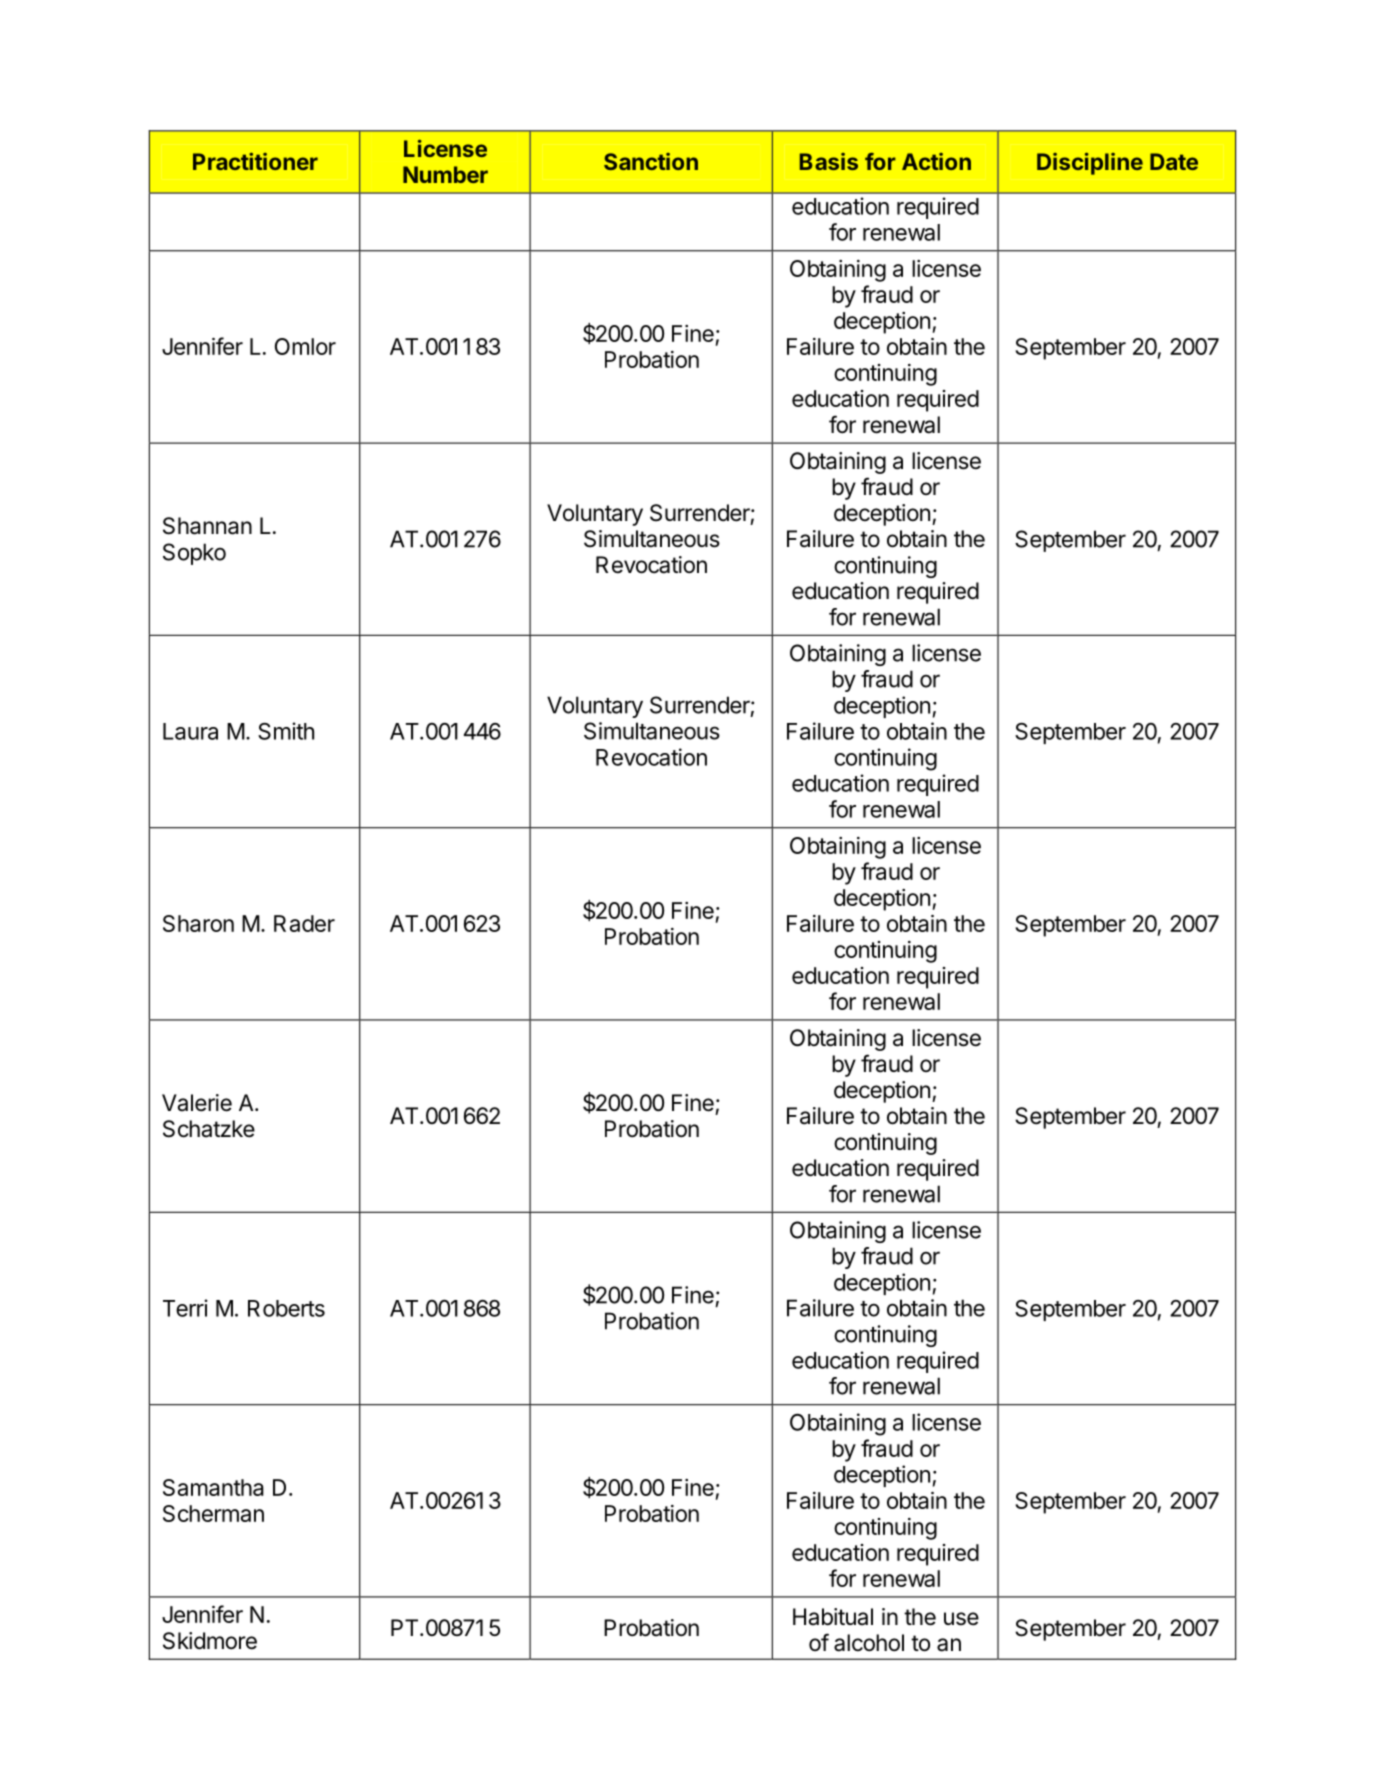 This page has height=1792, width=1385. I want to click on Practitioner, so click(255, 161).
